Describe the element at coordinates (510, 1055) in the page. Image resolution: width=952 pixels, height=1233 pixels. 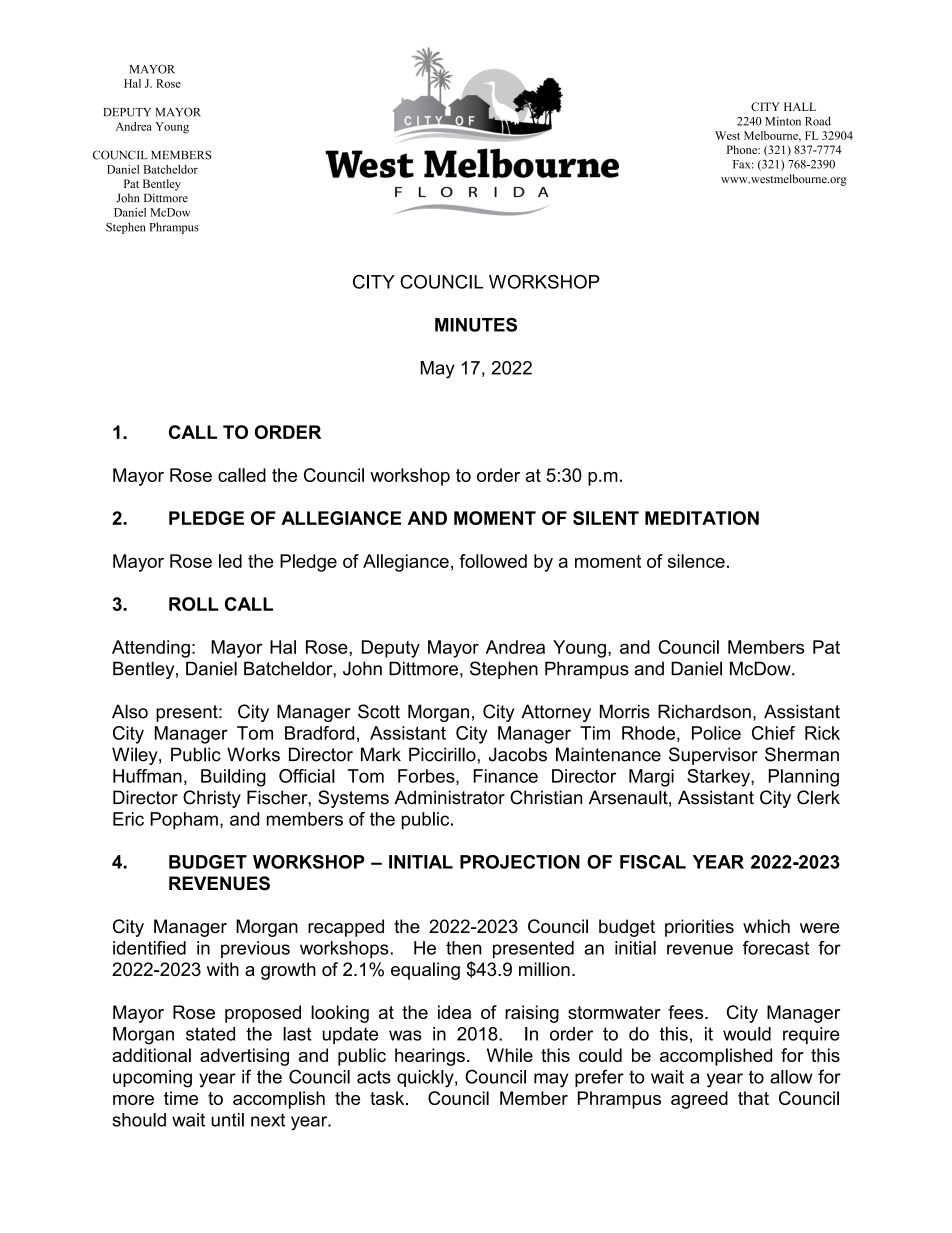
I see `While` at that location.
